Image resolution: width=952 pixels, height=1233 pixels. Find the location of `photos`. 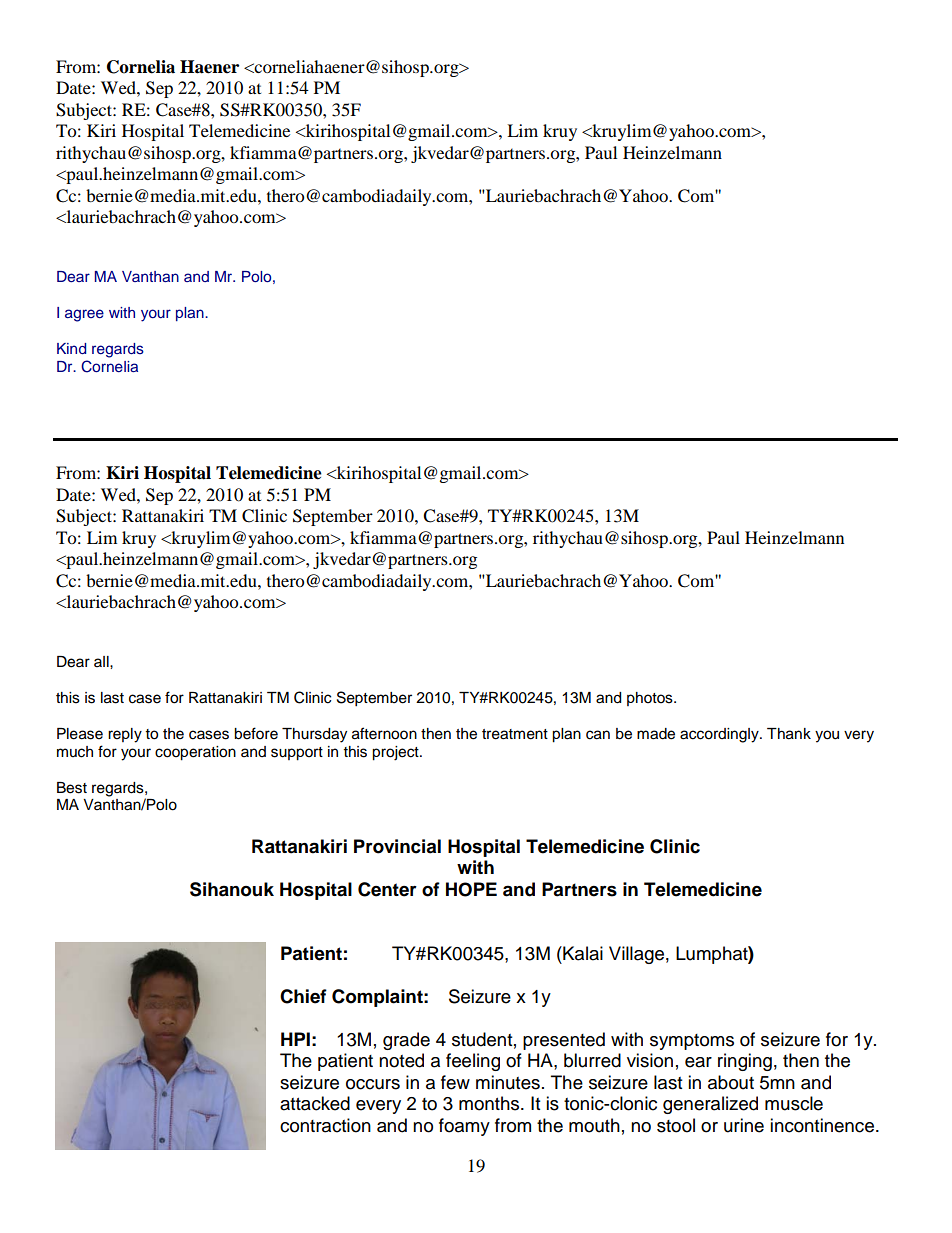

photos is located at coordinates (651, 699).
